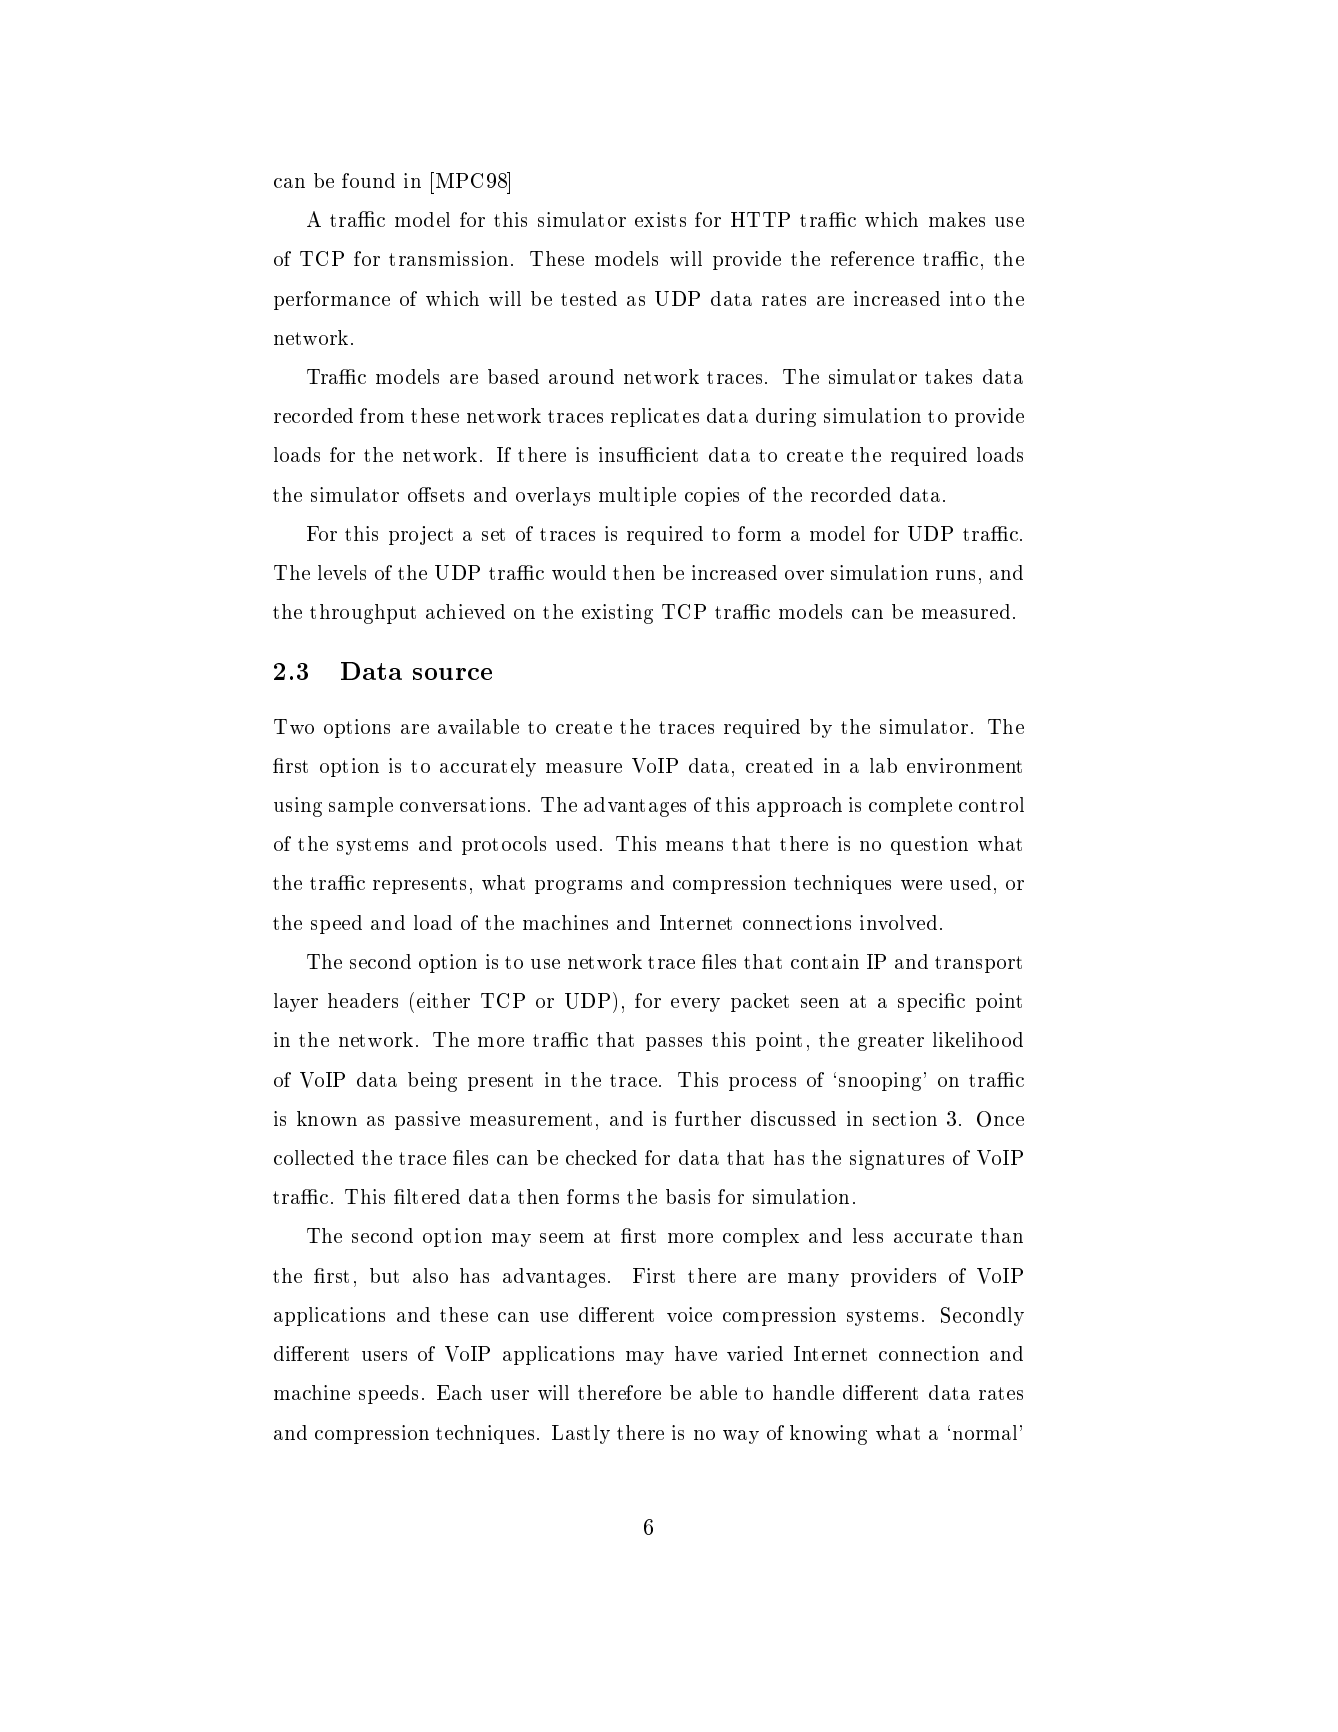  What do you see at coordinates (905, 1118) in the image?
I see `section` at bounding box center [905, 1118].
